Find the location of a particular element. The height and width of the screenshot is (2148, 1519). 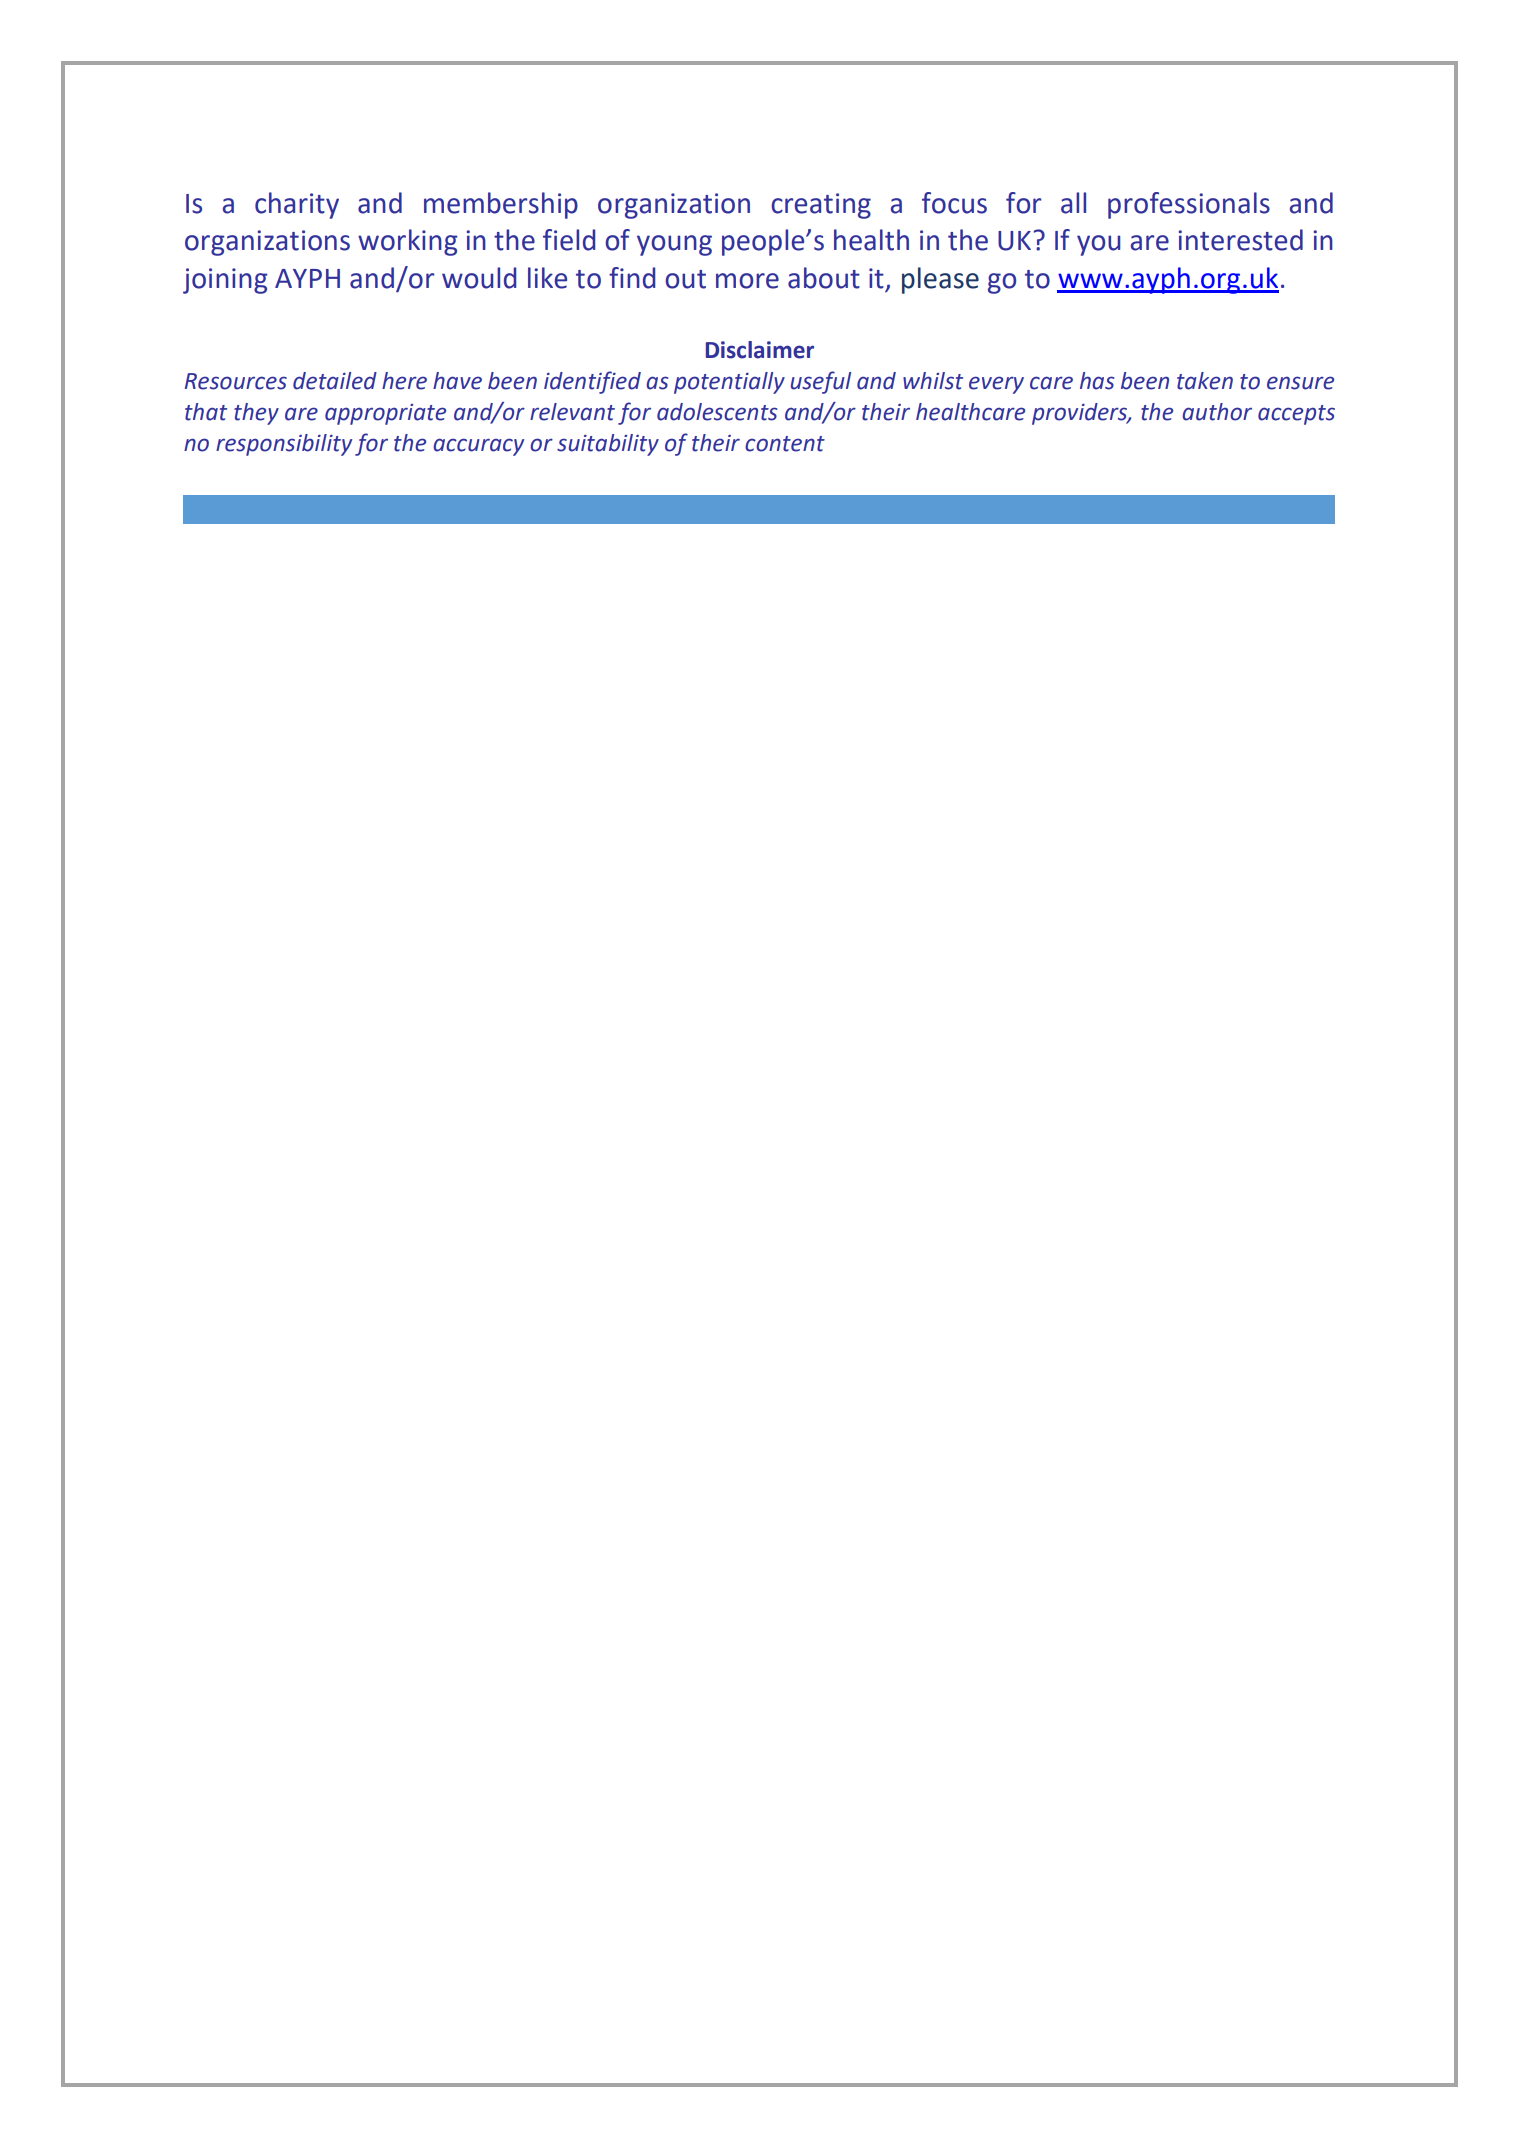

charity is located at coordinates (297, 205).
